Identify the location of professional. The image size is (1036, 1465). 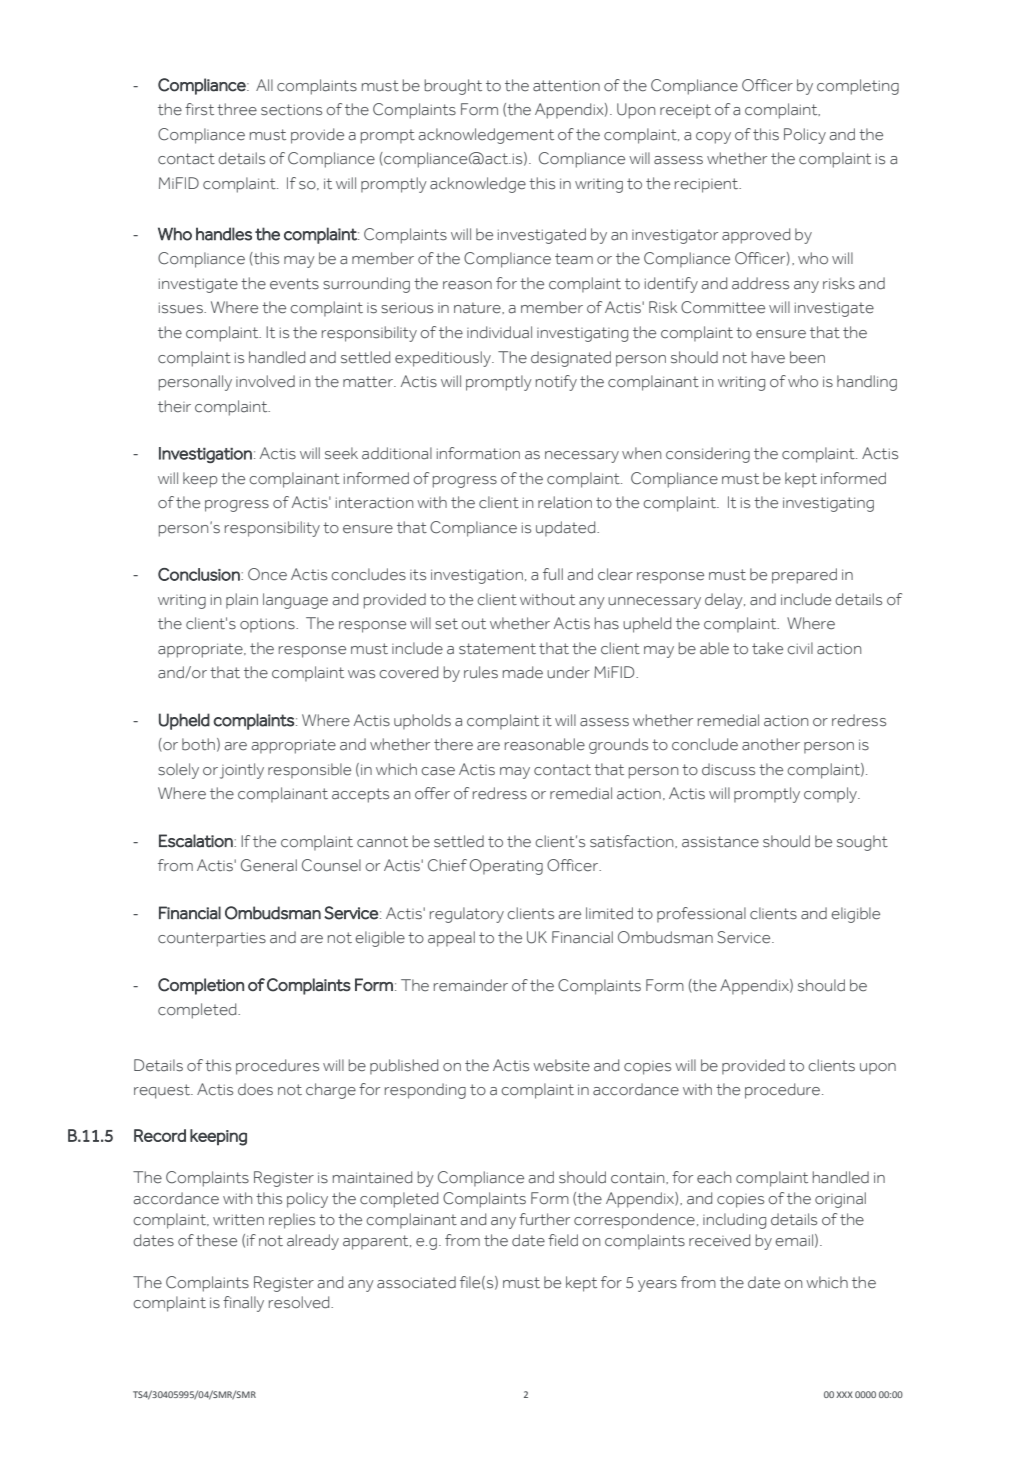
(701, 914).
